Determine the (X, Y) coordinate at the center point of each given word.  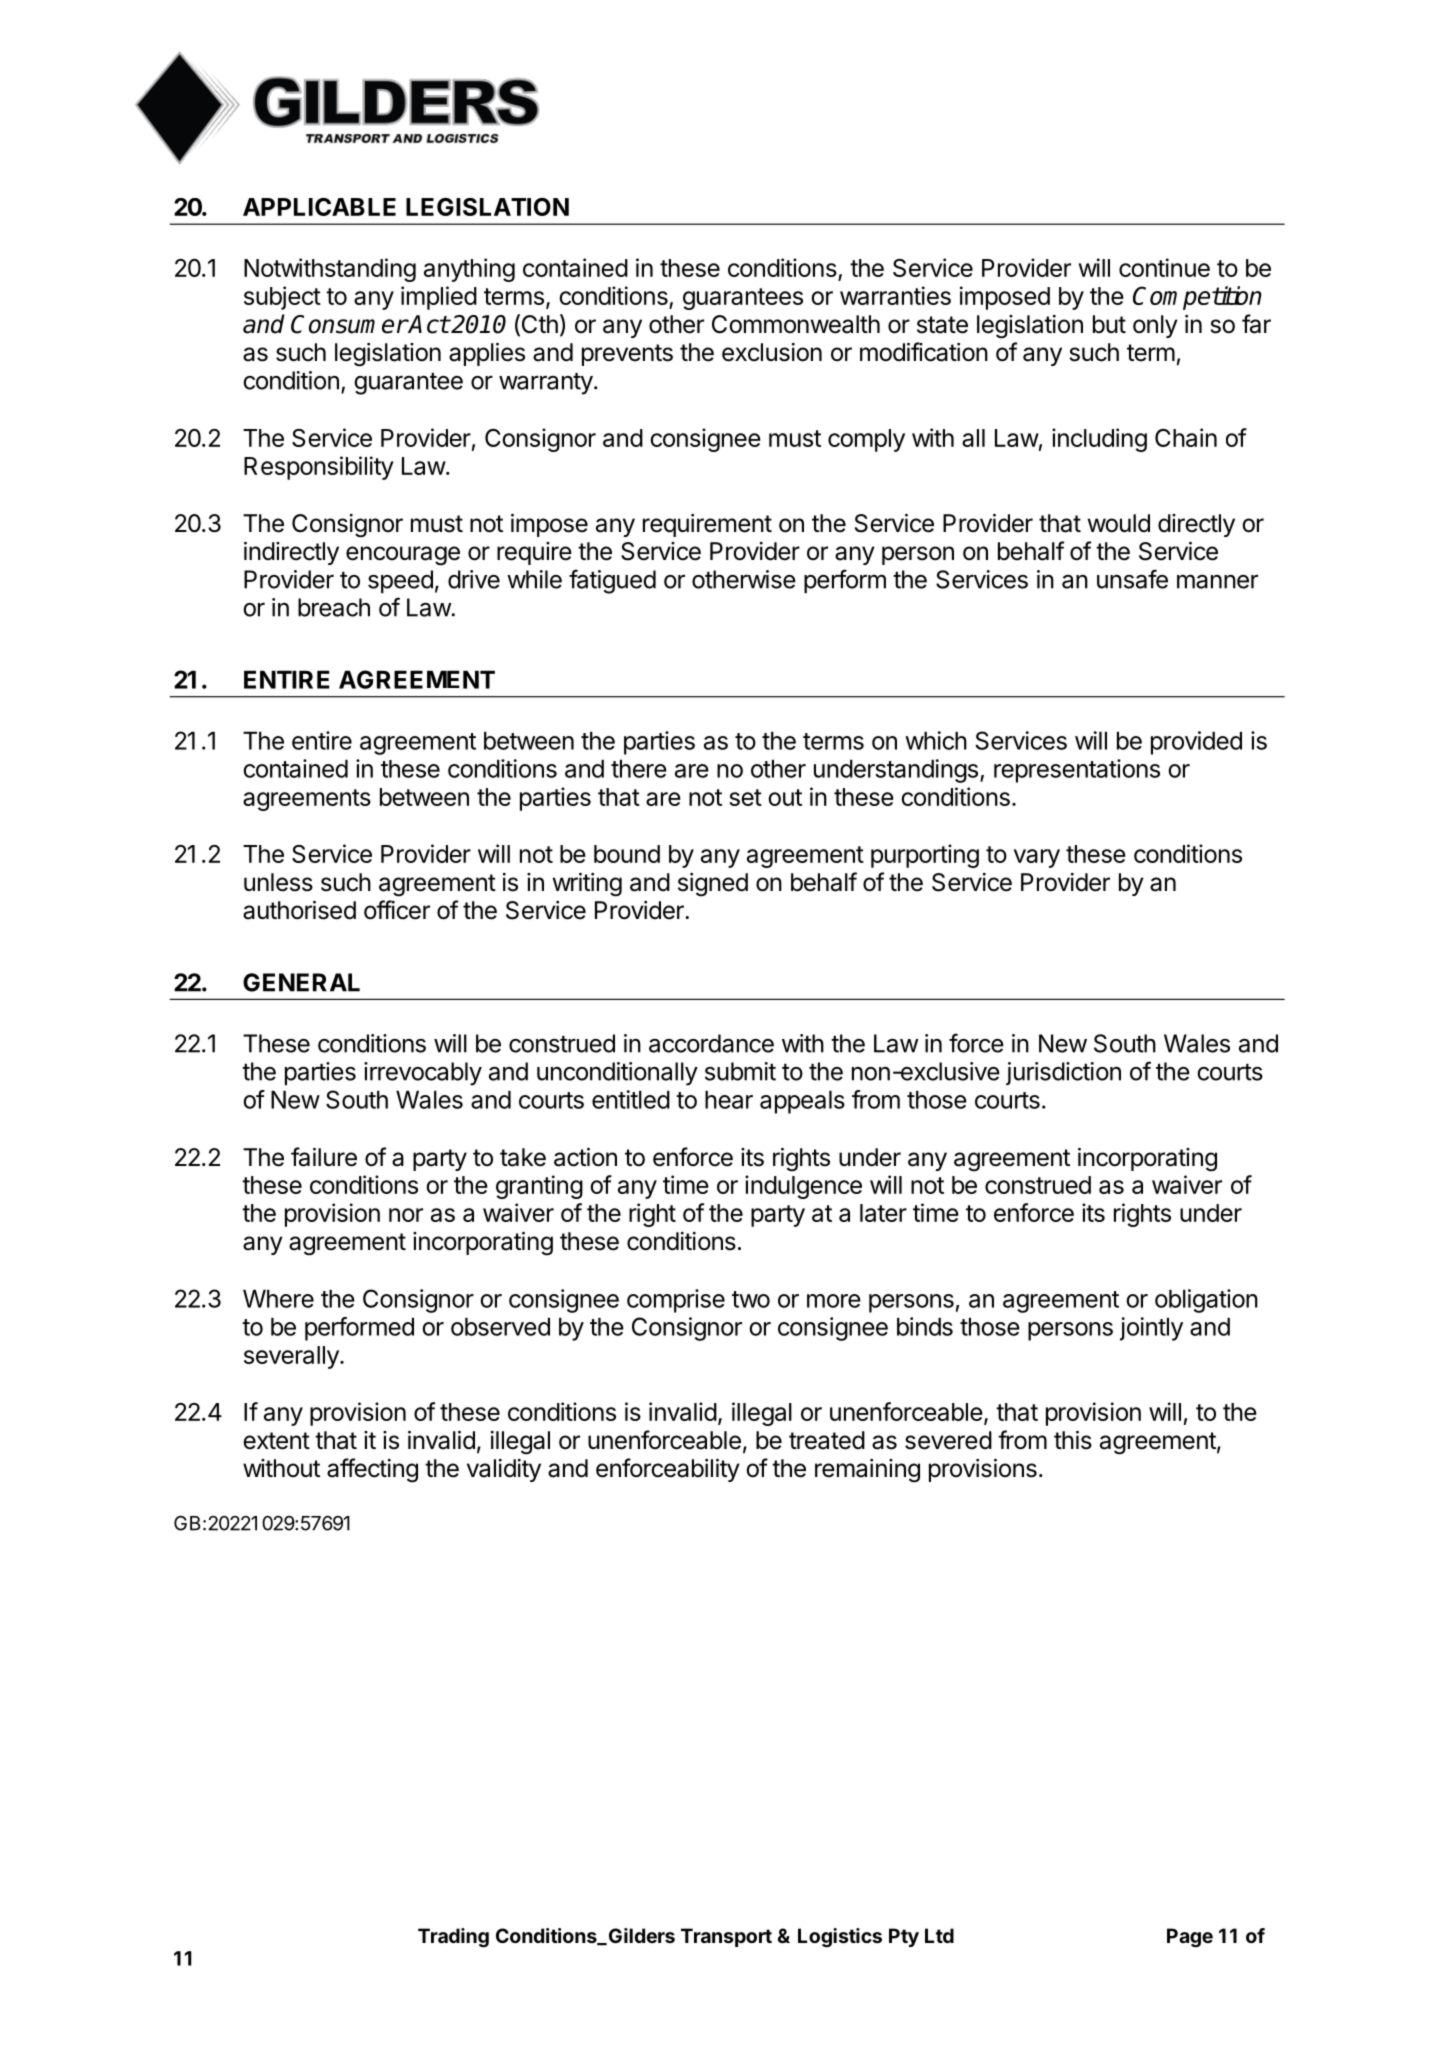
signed (713, 885)
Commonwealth (796, 324)
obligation (1206, 1301)
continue (1164, 267)
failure (324, 1157)
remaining (867, 1471)
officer (397, 910)
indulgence (803, 1187)
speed (400, 582)
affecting (372, 1470)
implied (439, 298)
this (1073, 1440)
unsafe (1132, 579)
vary (1037, 858)
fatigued (612, 581)
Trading (453, 1938)
